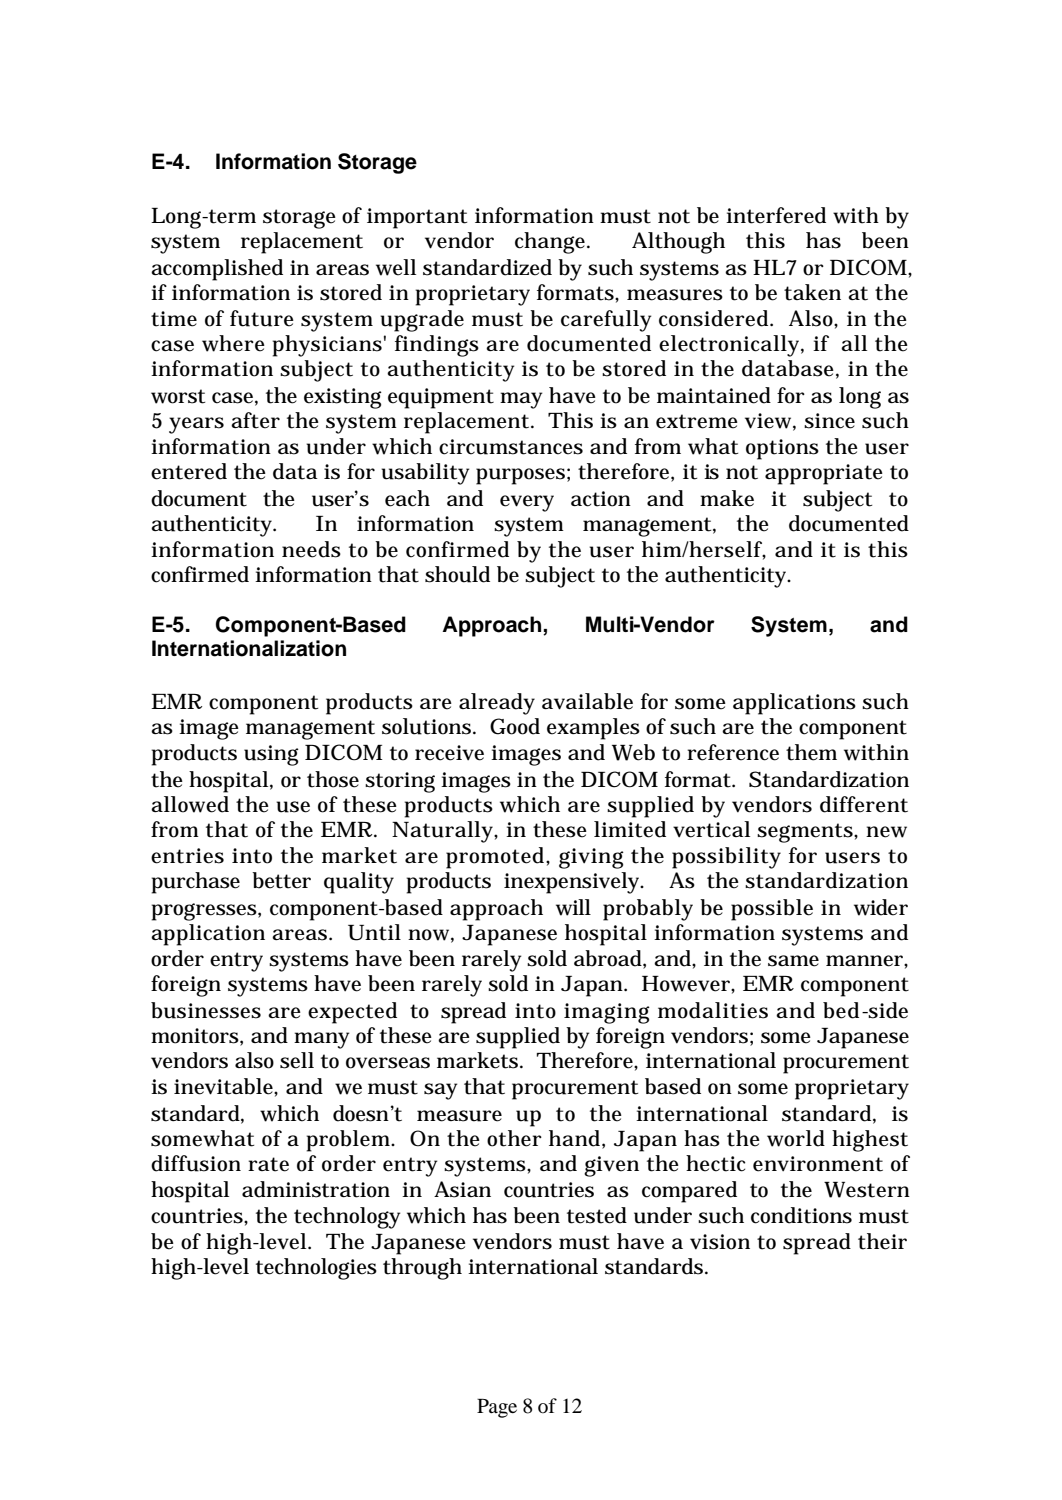  I want to click on businesses, so click(206, 1010).
